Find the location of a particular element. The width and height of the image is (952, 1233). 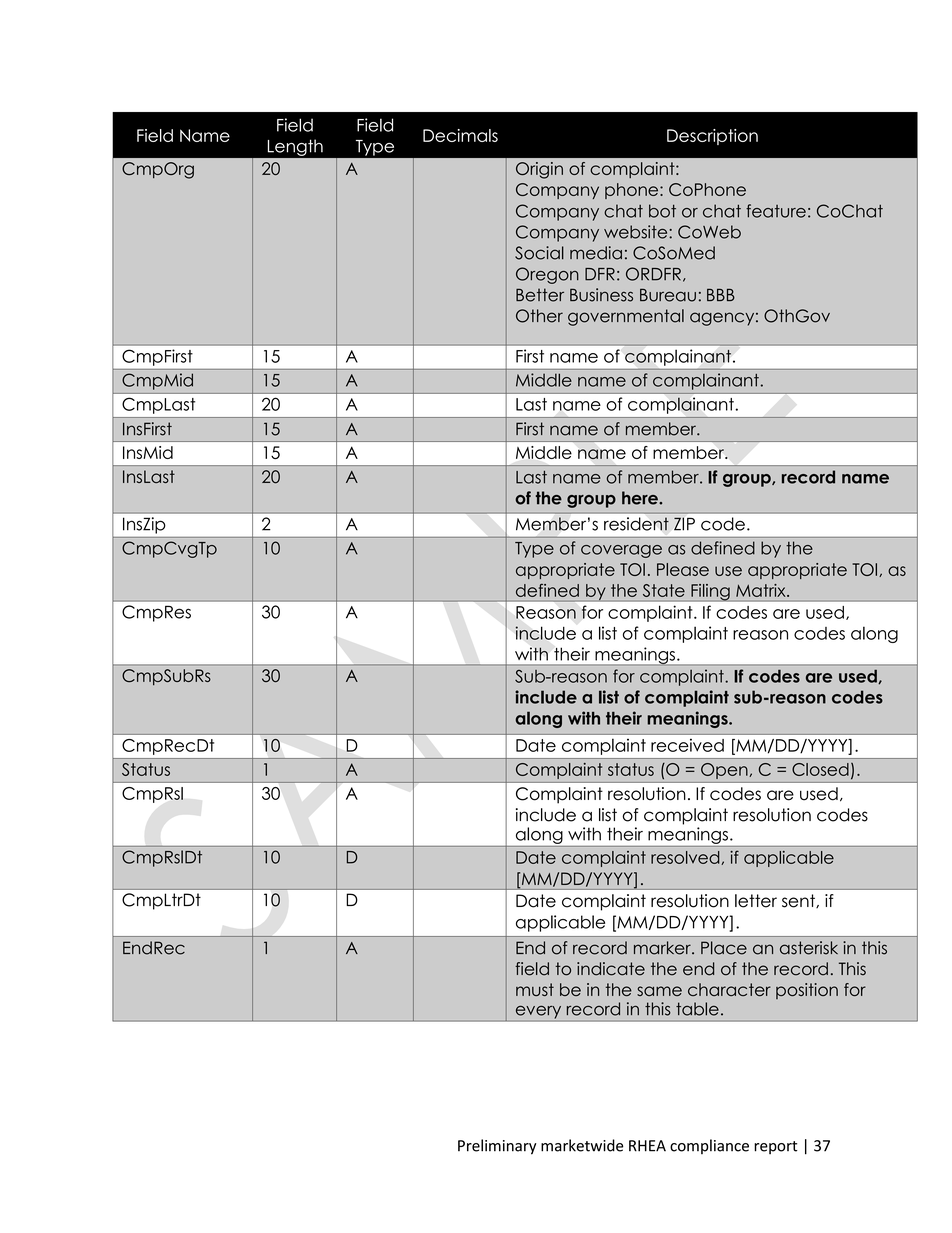

resolved is located at coordinates (686, 858).
